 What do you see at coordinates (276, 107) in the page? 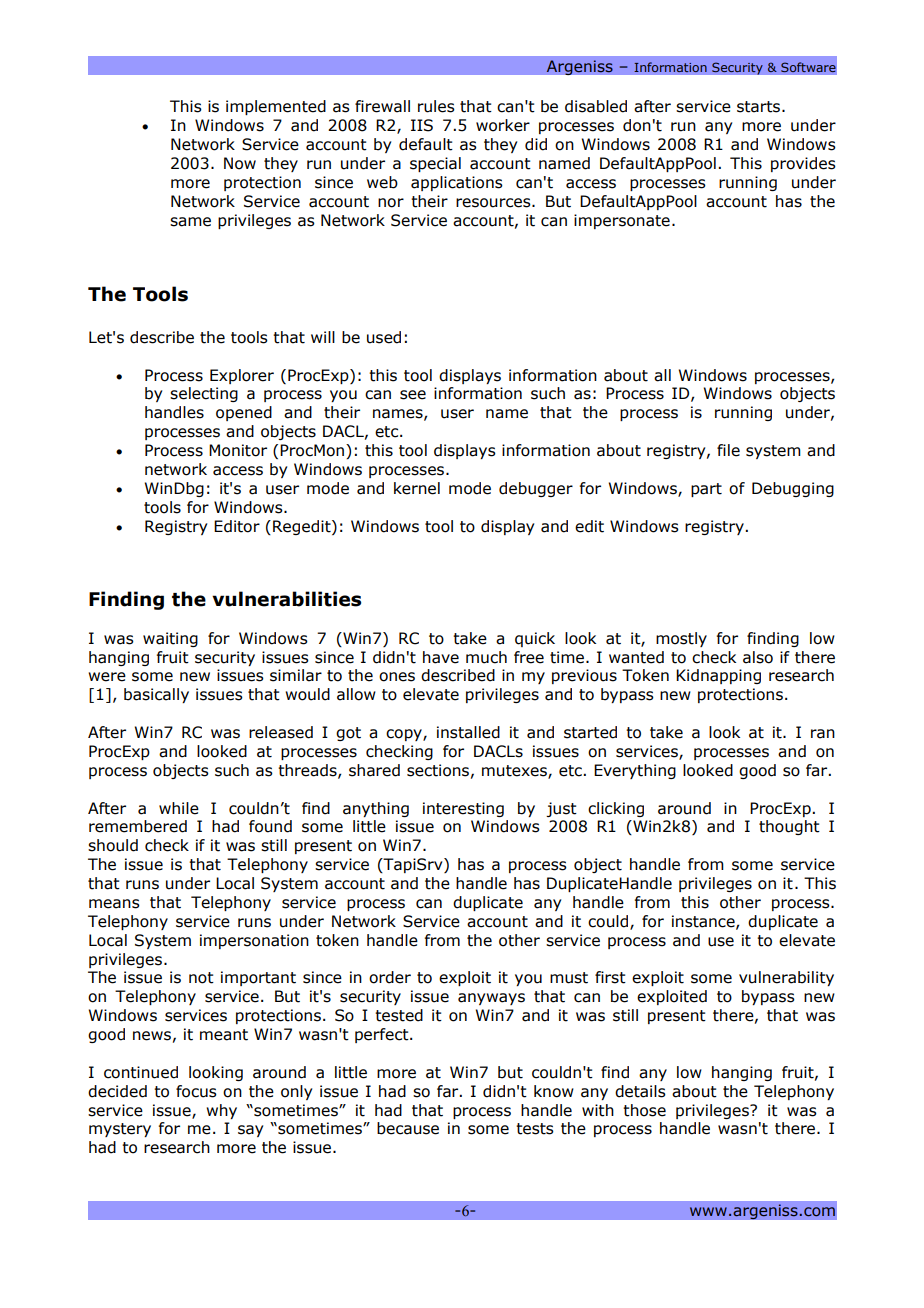
I see `implemented` at bounding box center [276, 107].
